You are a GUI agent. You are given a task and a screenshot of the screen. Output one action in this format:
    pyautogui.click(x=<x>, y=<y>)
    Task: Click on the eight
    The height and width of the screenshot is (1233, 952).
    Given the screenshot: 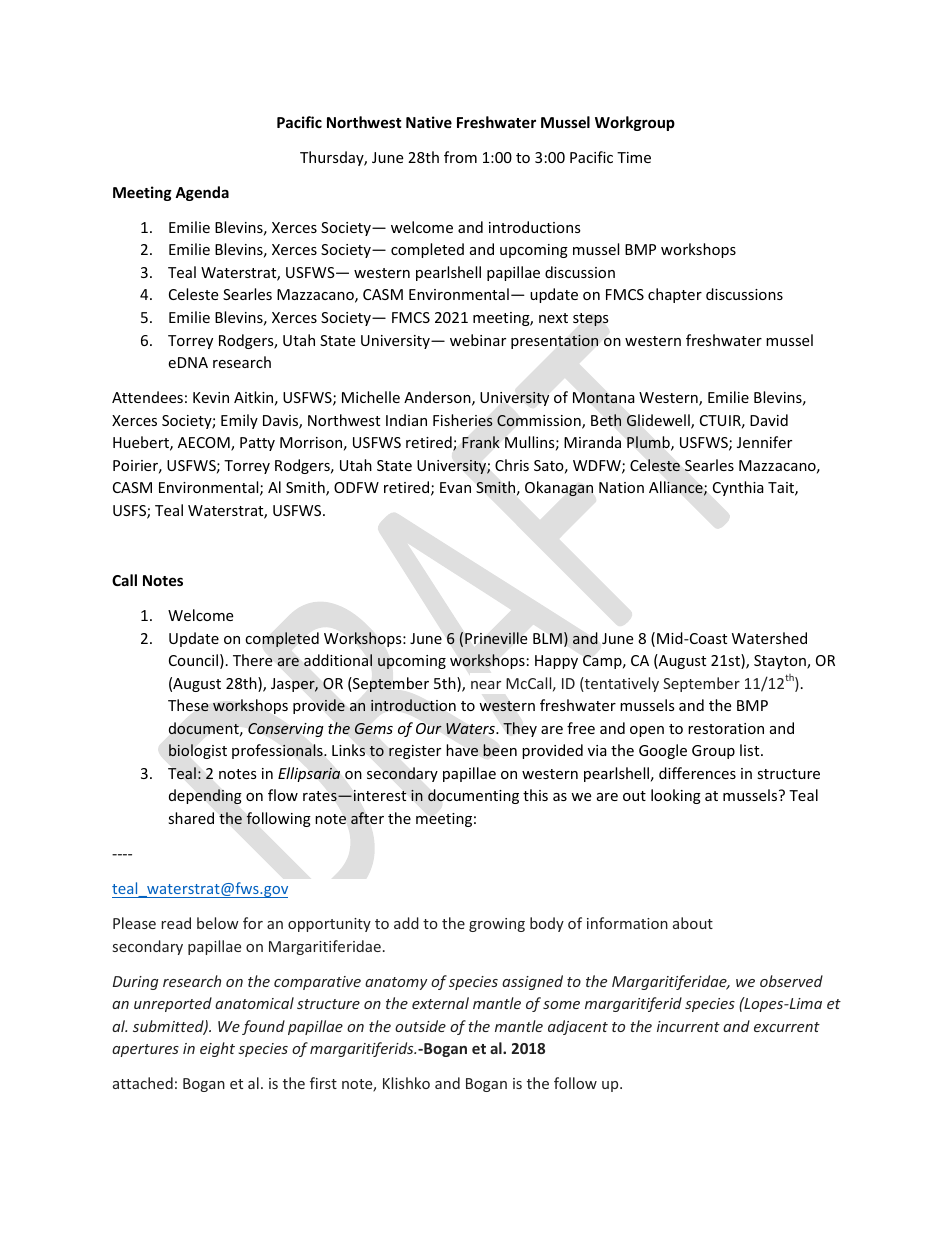 What is the action you would take?
    pyautogui.click(x=217, y=1049)
